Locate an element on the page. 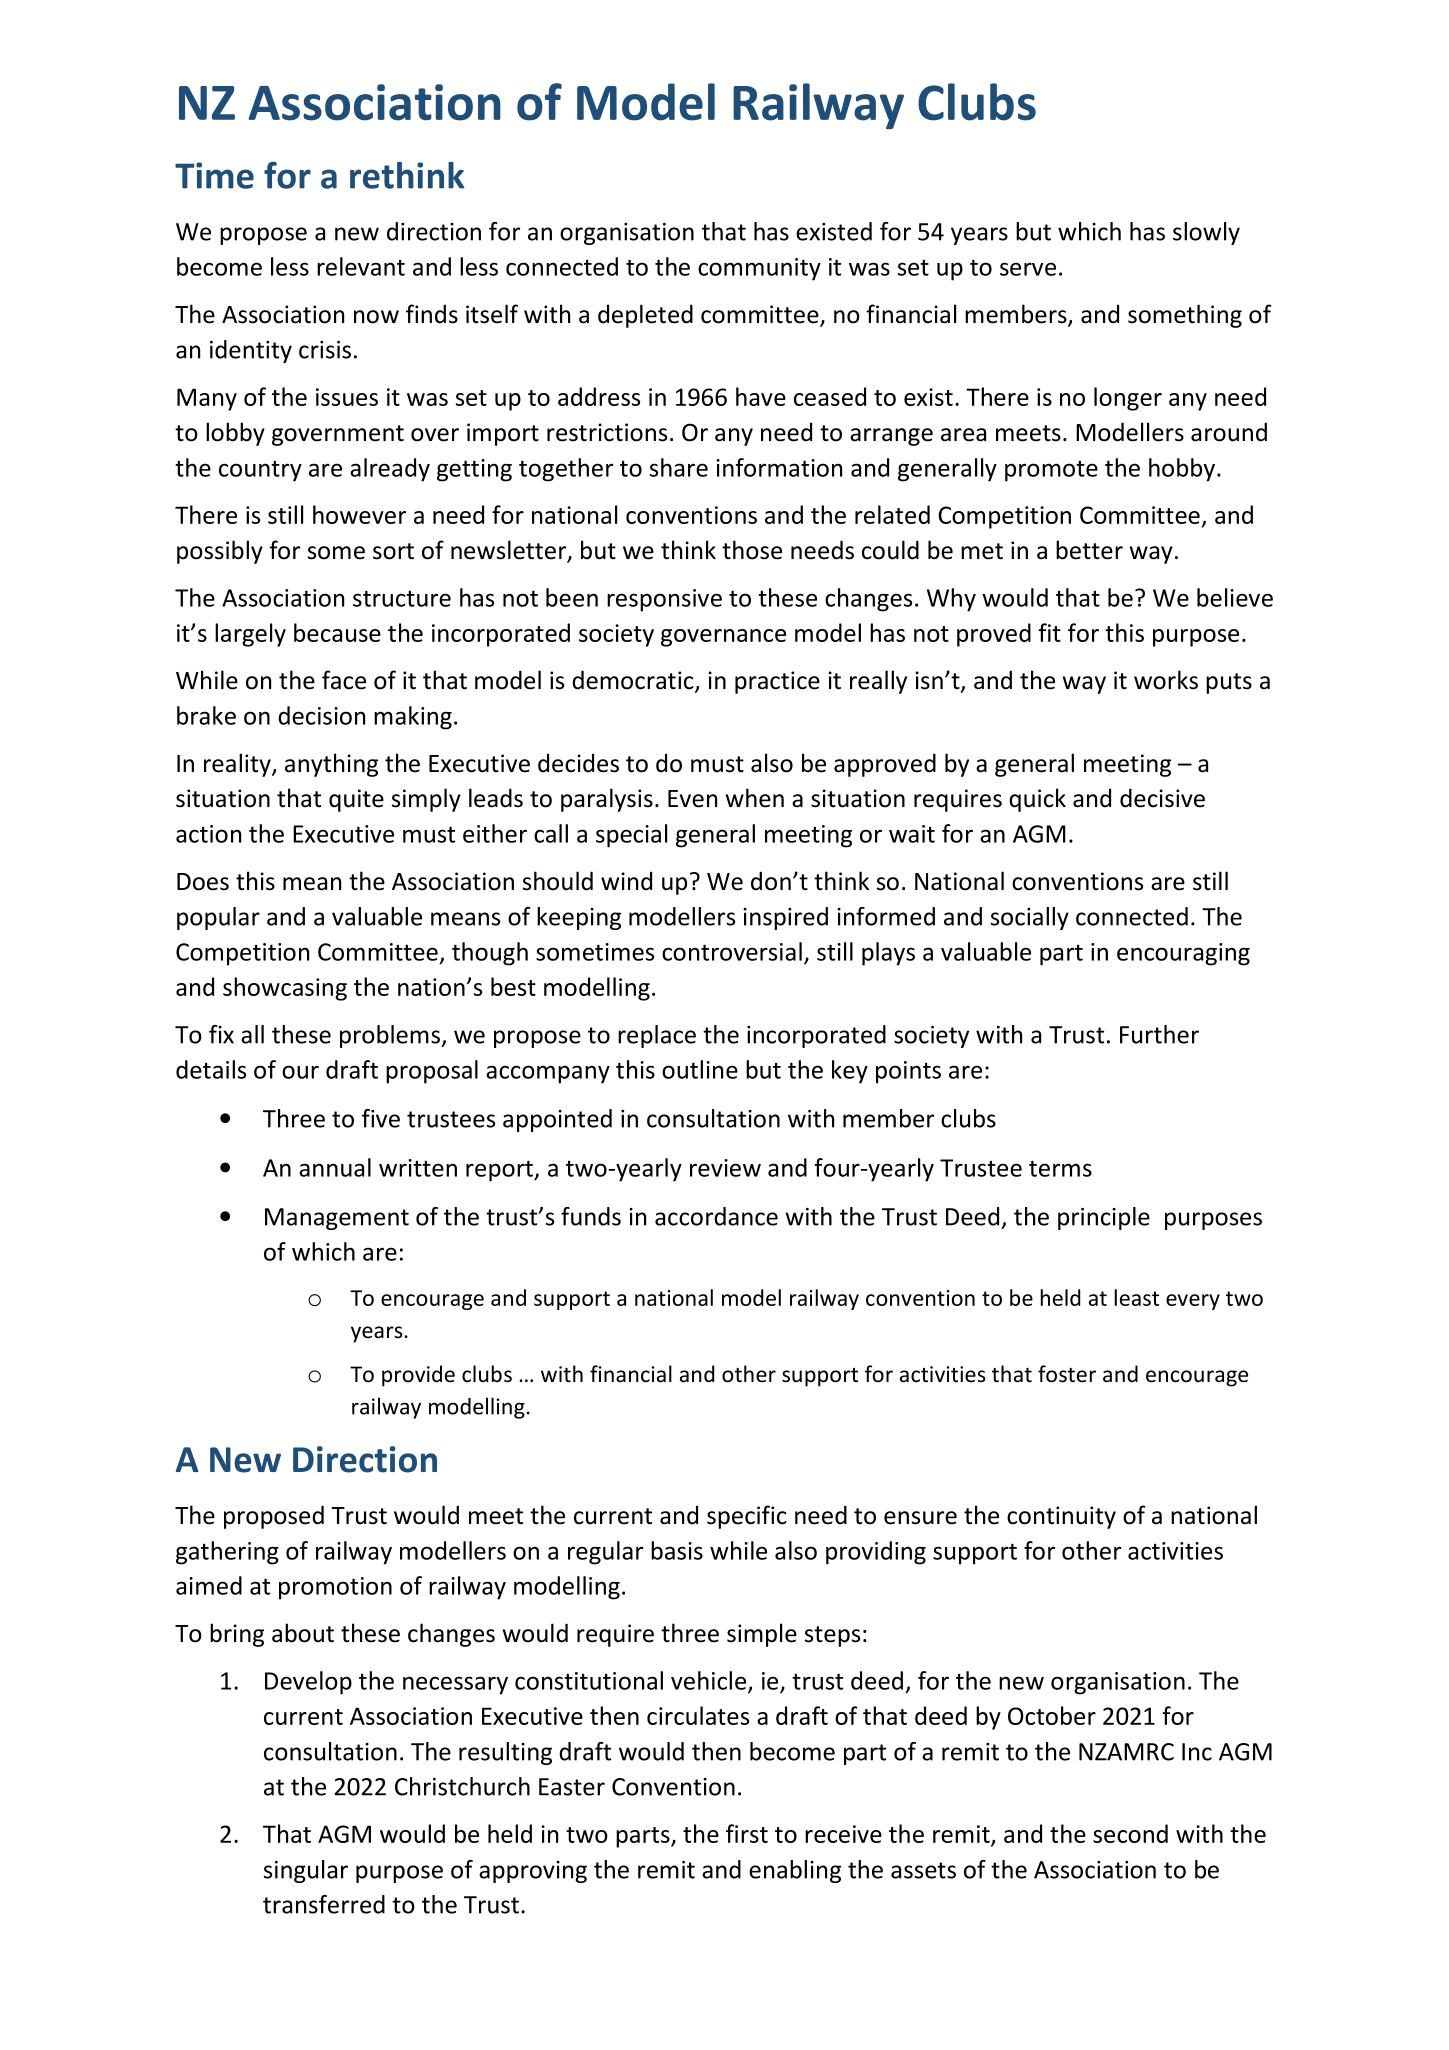 The height and width of the document is (2050, 1449). relevant is located at coordinates (361, 266).
